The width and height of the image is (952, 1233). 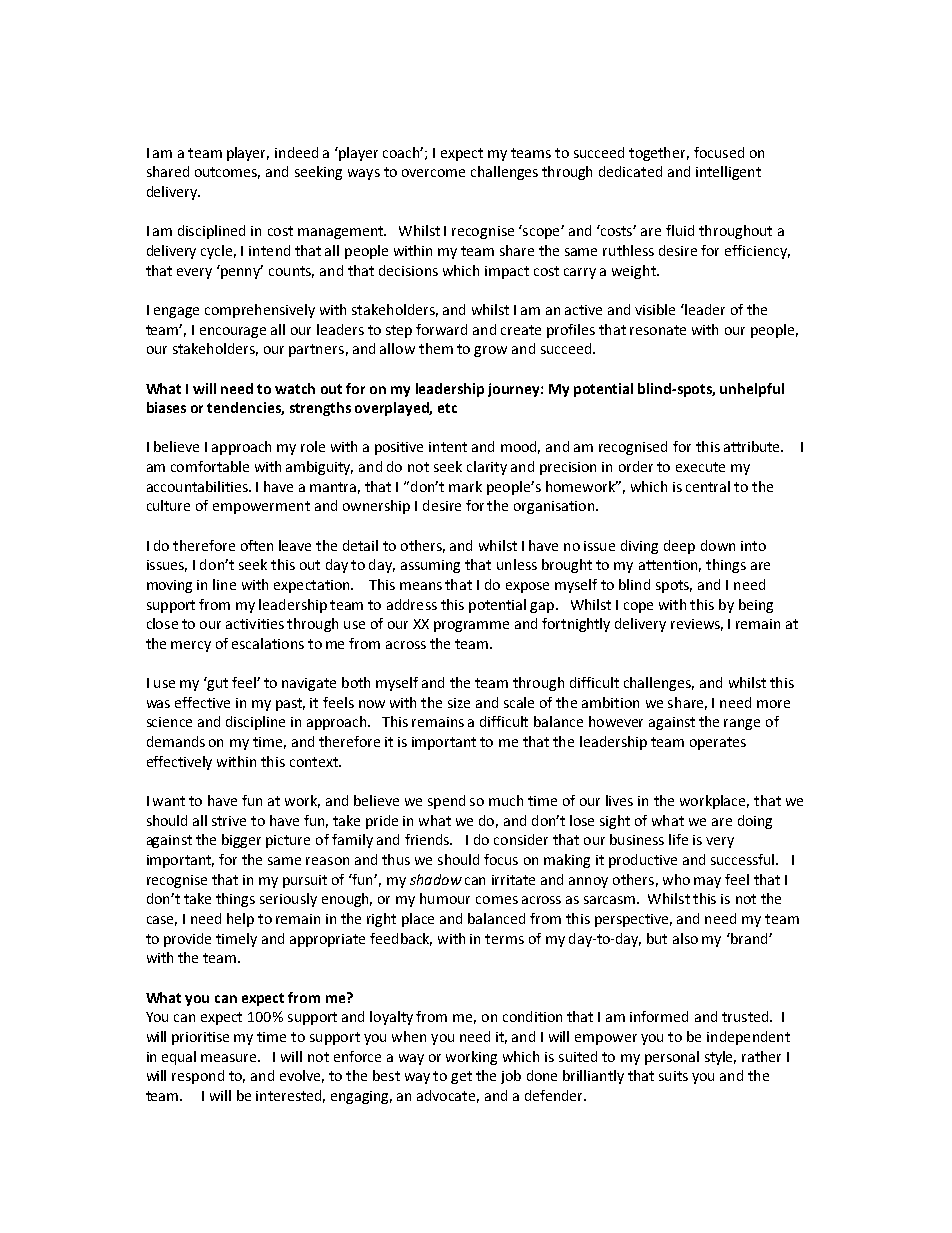 I want to click on operates, so click(x=718, y=743).
